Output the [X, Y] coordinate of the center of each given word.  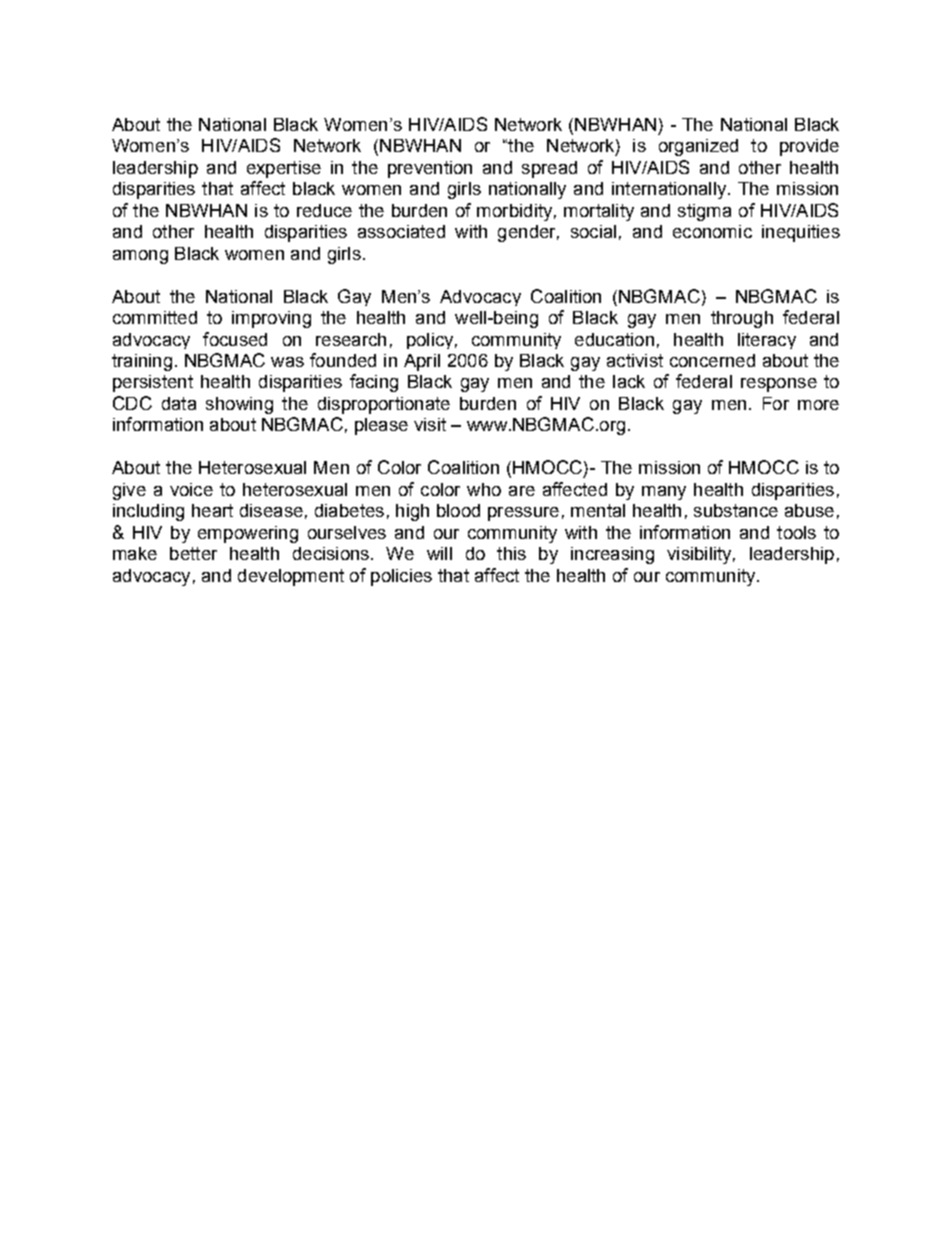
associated [401, 231]
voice [191, 489]
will [439, 553]
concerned [712, 360]
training [142, 362]
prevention [430, 169]
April [422, 362]
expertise [284, 169]
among [140, 257]
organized [698, 147]
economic [712, 231]
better [193, 553]
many [664, 493]
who [484, 489]
